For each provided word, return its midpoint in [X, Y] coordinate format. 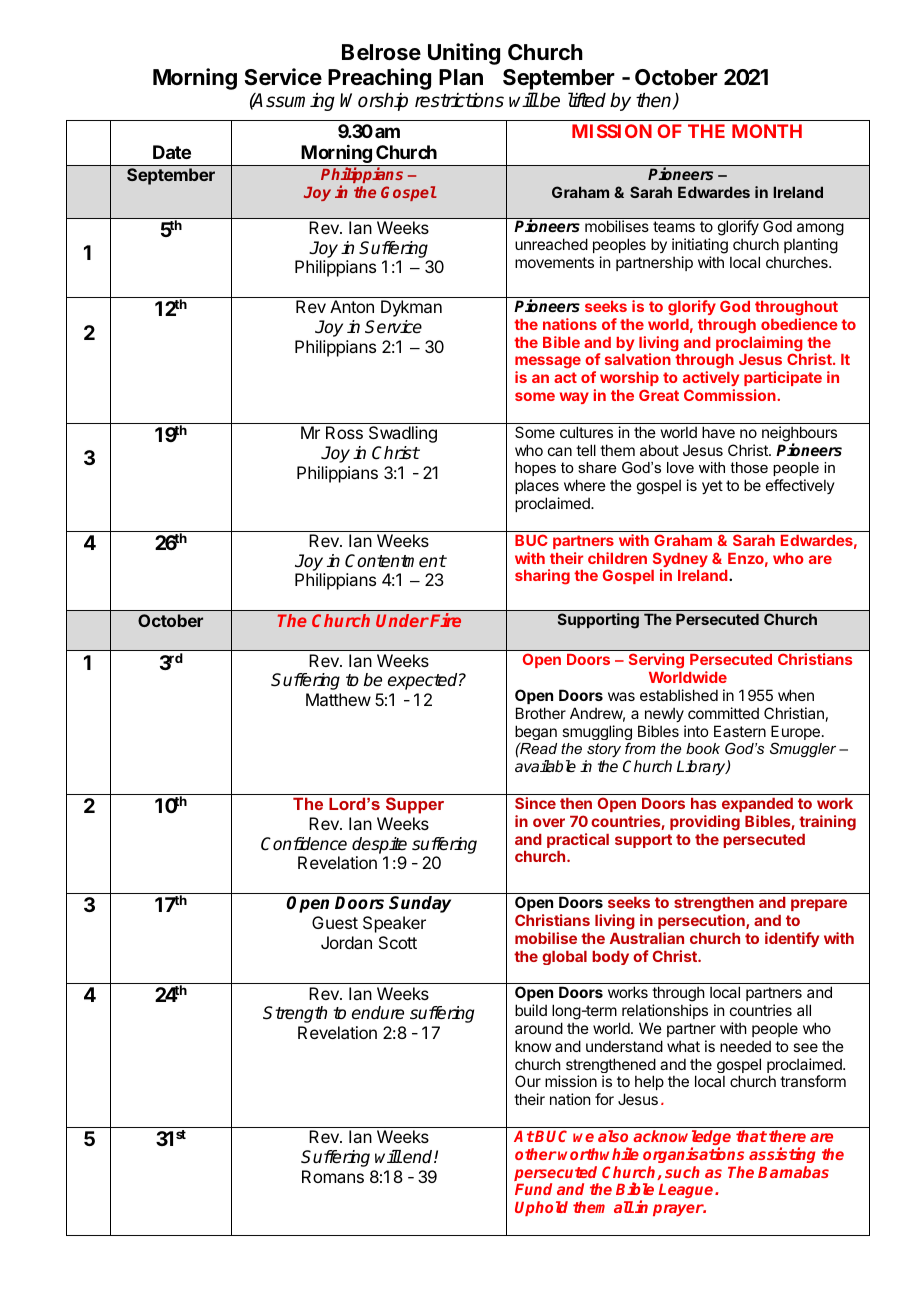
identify [792, 939]
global [564, 958]
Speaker [394, 924]
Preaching [379, 79]
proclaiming [759, 345]
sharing [542, 577]
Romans [333, 1176]
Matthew [338, 699]
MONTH [767, 131]
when [796, 695]
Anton [352, 306]
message [548, 364]
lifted [587, 100]
